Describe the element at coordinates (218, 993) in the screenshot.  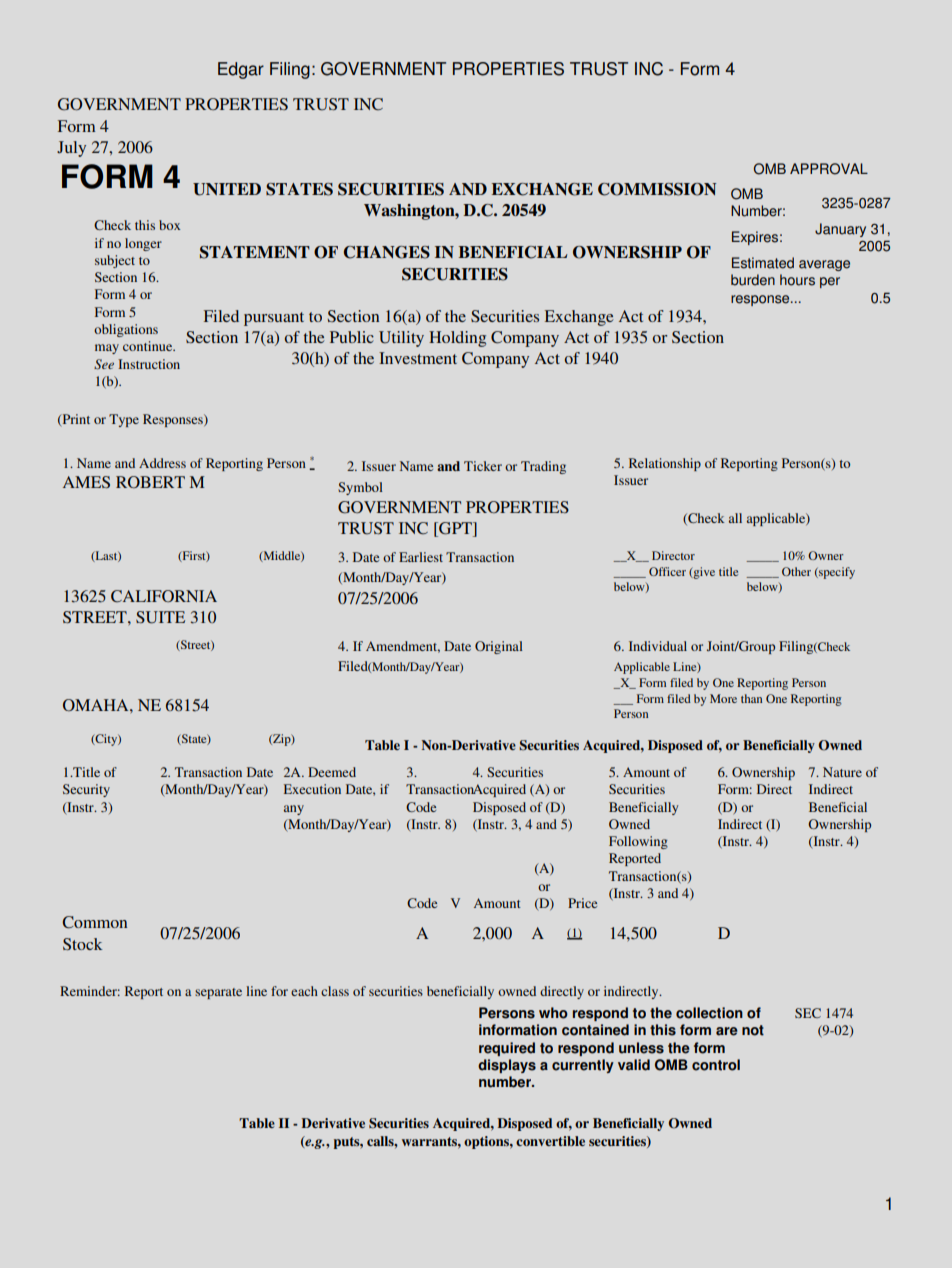
I see `separate` at that location.
